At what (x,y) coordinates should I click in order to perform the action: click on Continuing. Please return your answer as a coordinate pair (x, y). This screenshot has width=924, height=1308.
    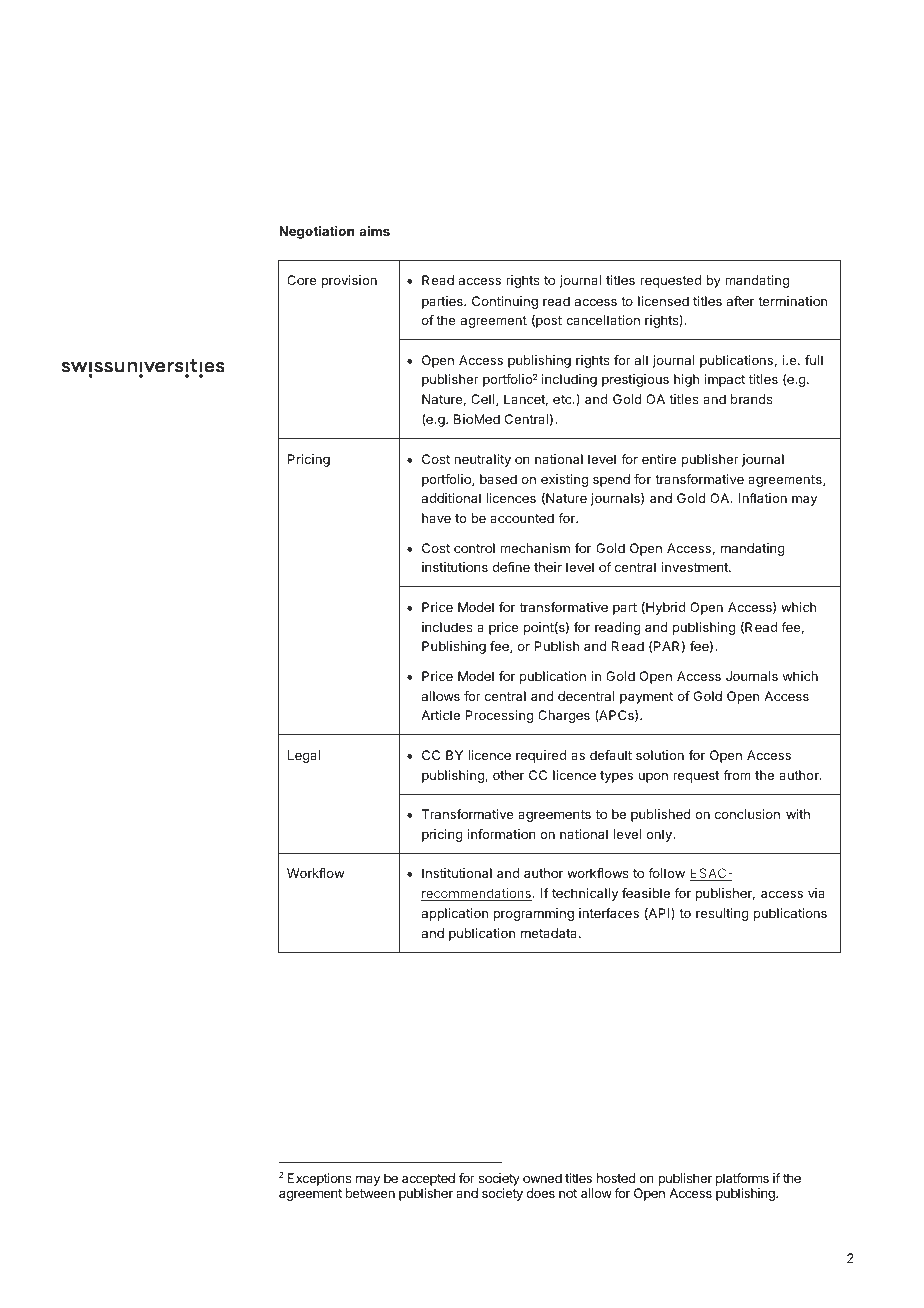
    Looking at the image, I should click on (505, 302).
